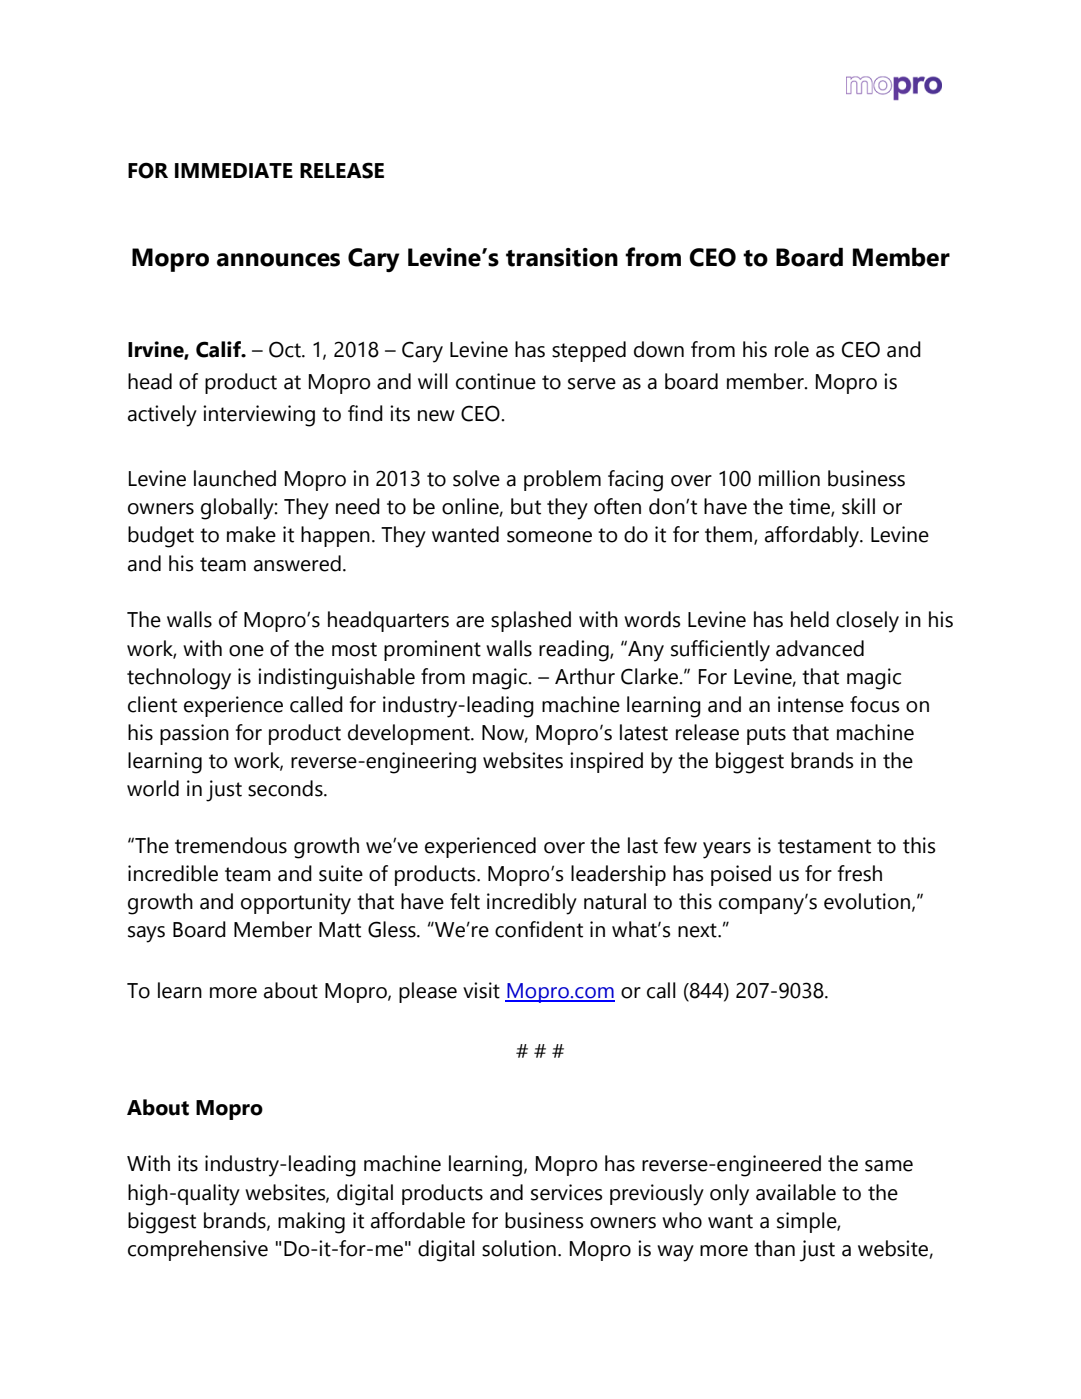  I want to click on solution, so click(519, 1248).
